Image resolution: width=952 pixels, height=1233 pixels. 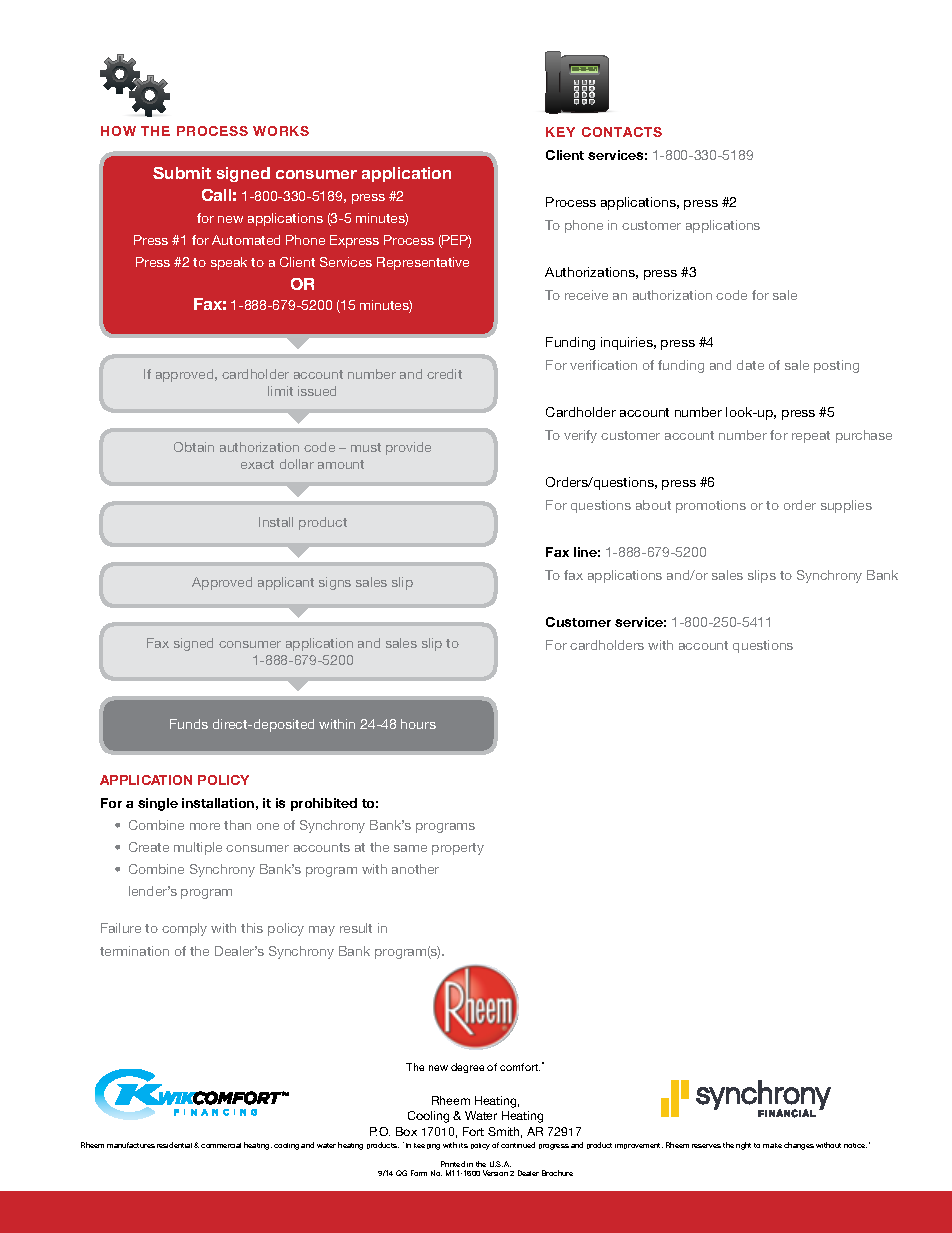 I want to click on same, so click(x=410, y=848).
